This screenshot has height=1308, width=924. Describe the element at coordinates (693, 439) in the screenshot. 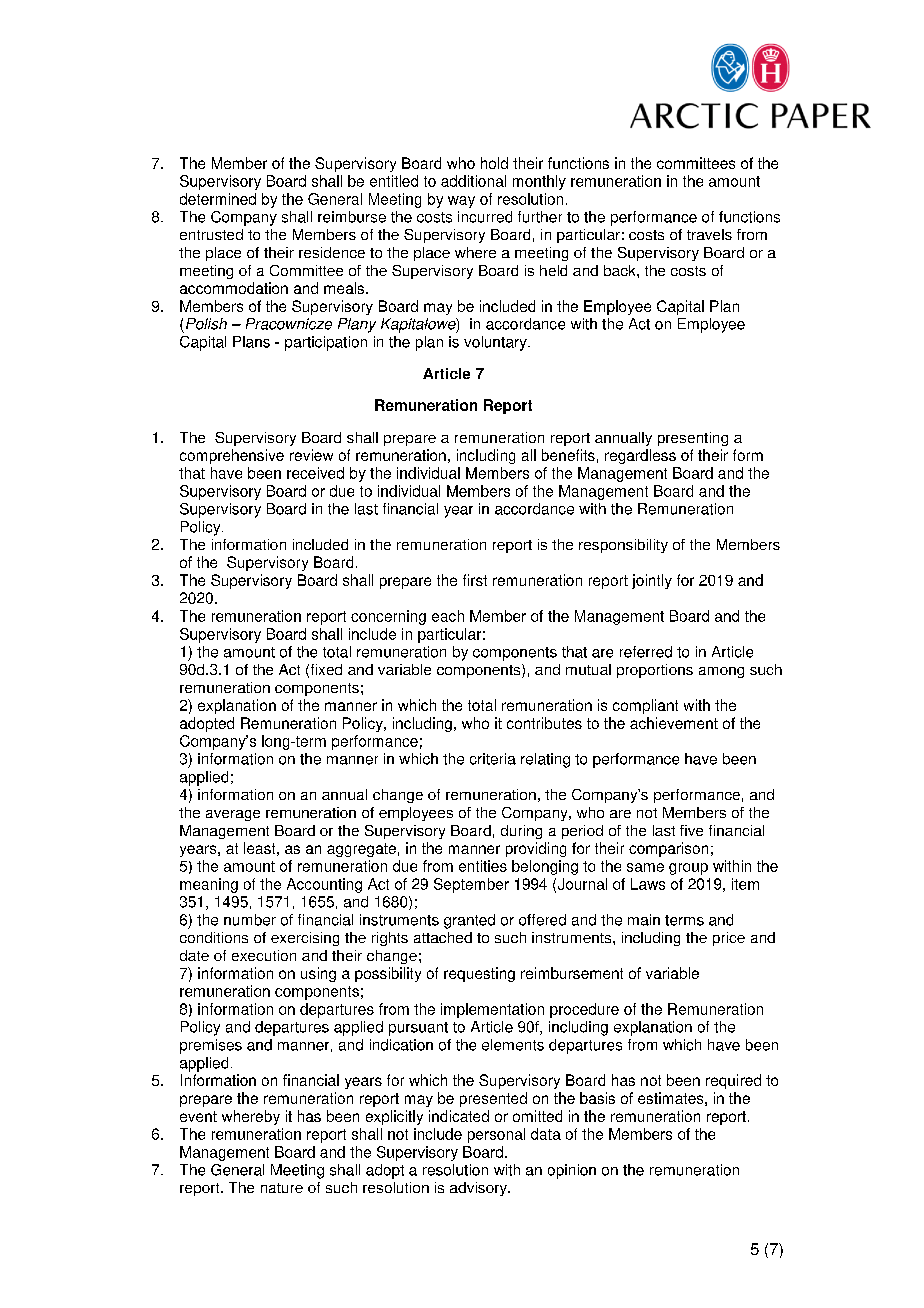

I see `presenting` at that location.
